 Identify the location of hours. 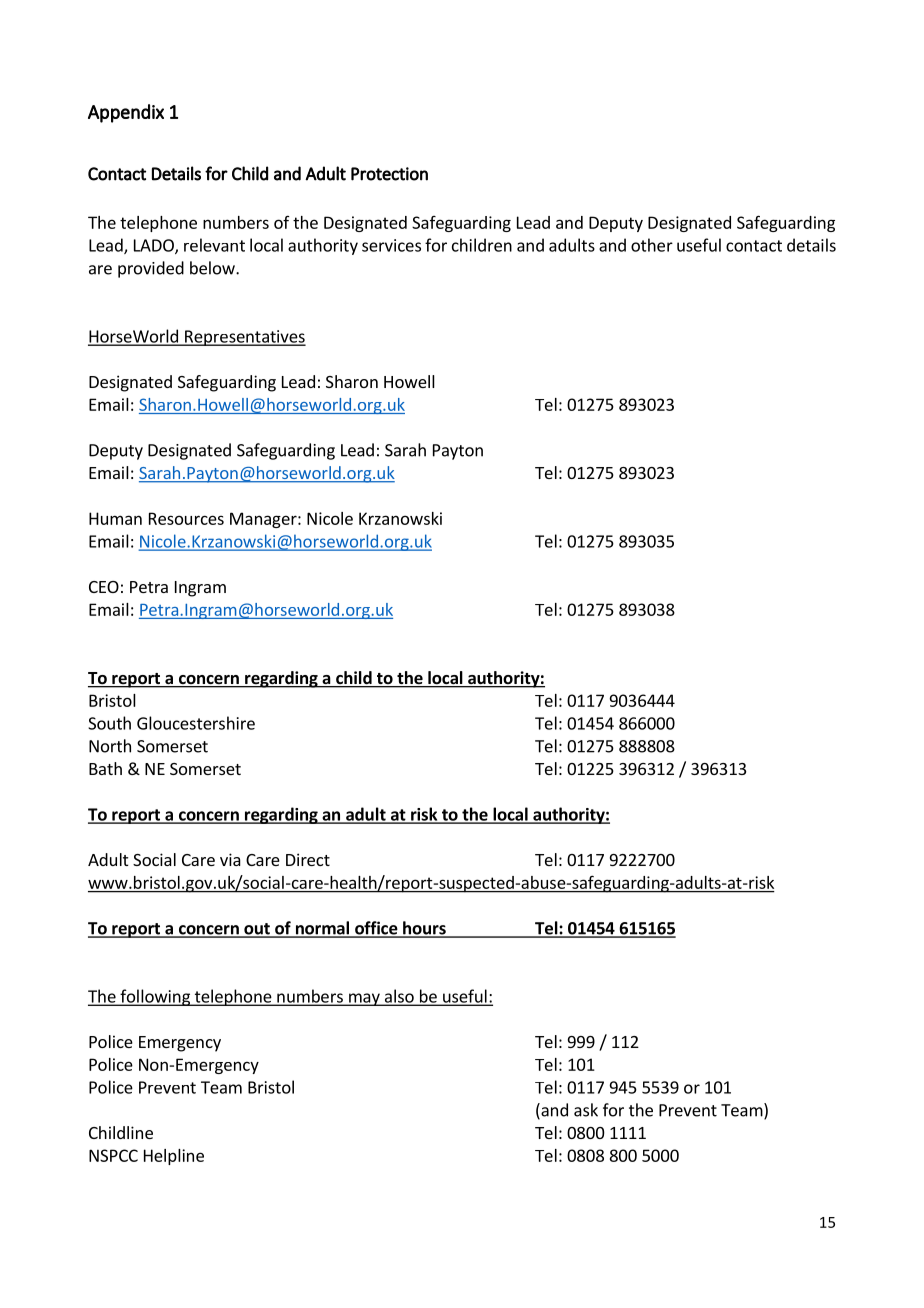
(424, 929).
